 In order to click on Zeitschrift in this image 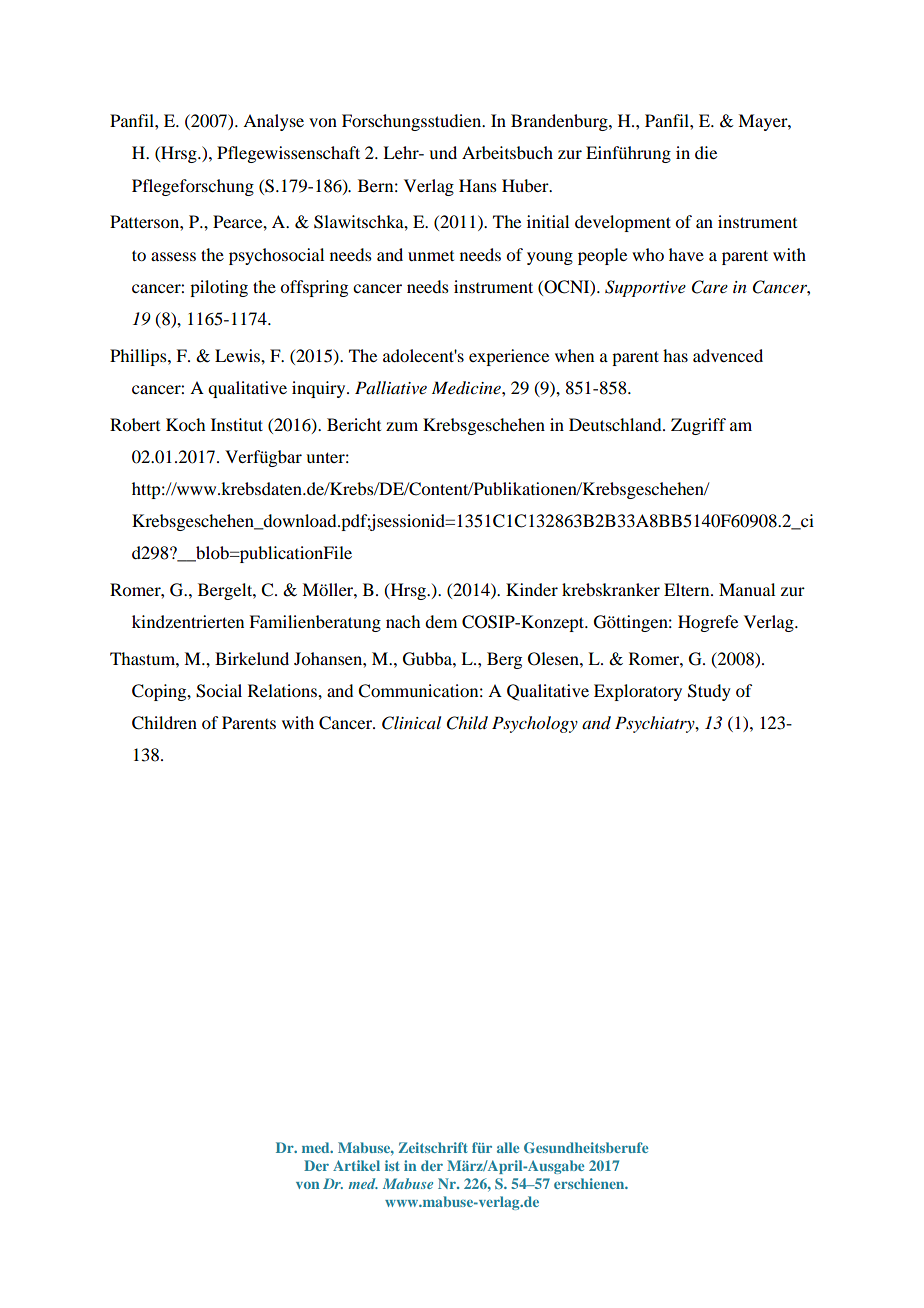, I will do `click(432, 1147)`.
